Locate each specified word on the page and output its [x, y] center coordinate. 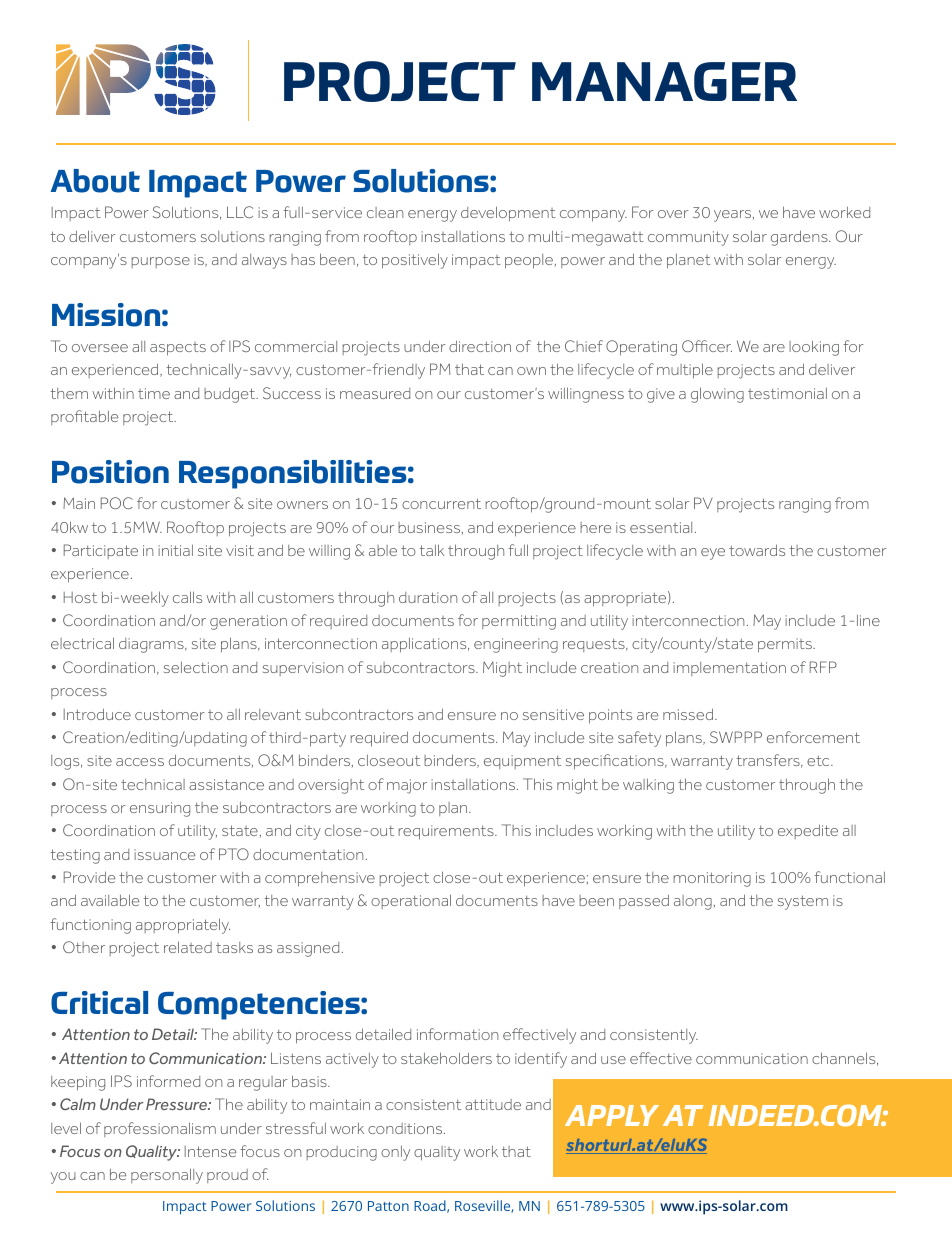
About [95, 181]
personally [167, 1176]
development [508, 214]
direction [480, 346]
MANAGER [664, 81]
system [803, 902]
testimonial [787, 393]
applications [425, 645]
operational [411, 901]
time [154, 393]
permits [786, 645]
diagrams [152, 645]
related [188, 947]
